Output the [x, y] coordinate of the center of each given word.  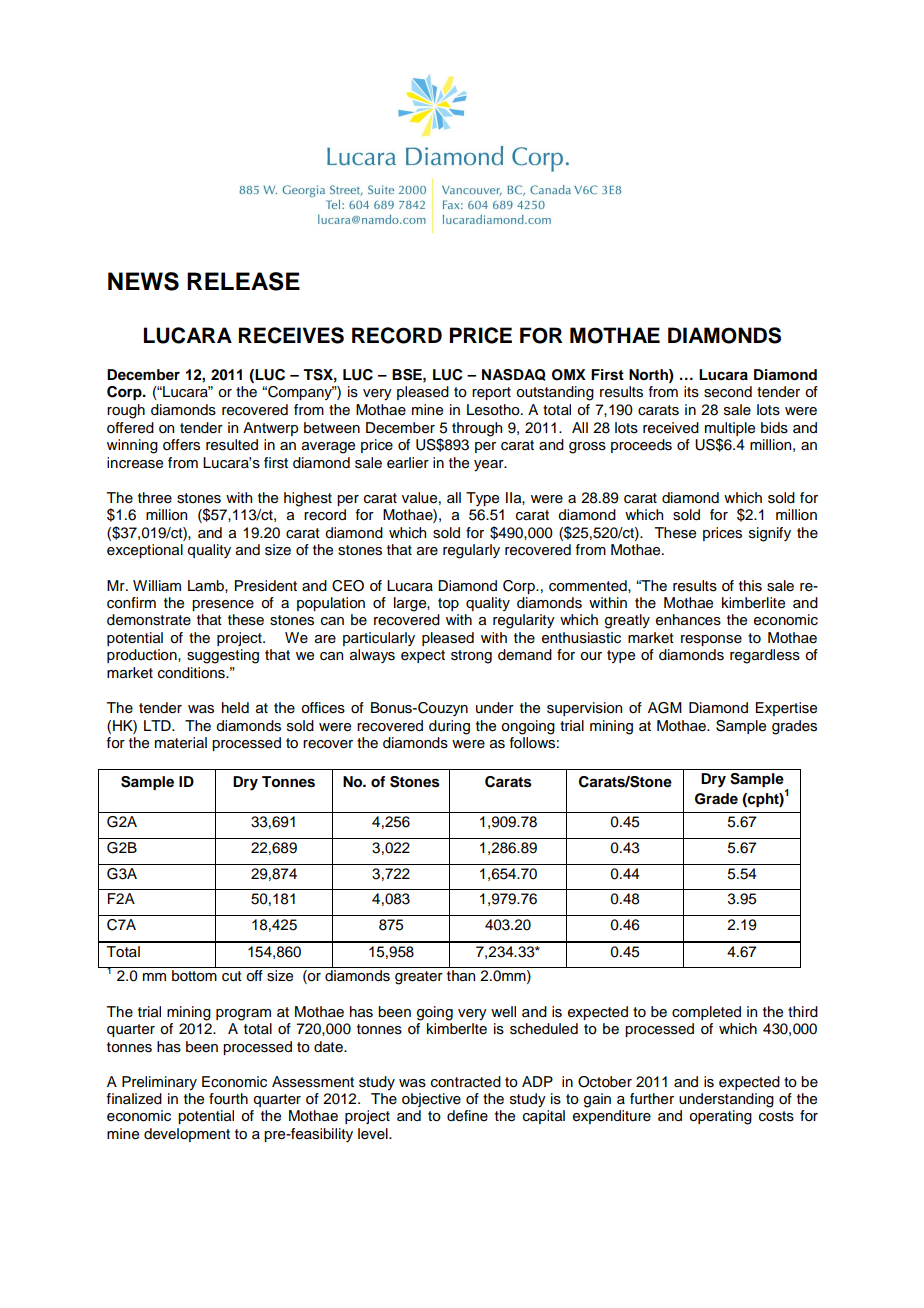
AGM [665, 708]
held [235, 708]
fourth [228, 1099]
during [449, 727]
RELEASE [243, 281]
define [467, 1116]
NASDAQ [514, 375]
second [728, 392]
